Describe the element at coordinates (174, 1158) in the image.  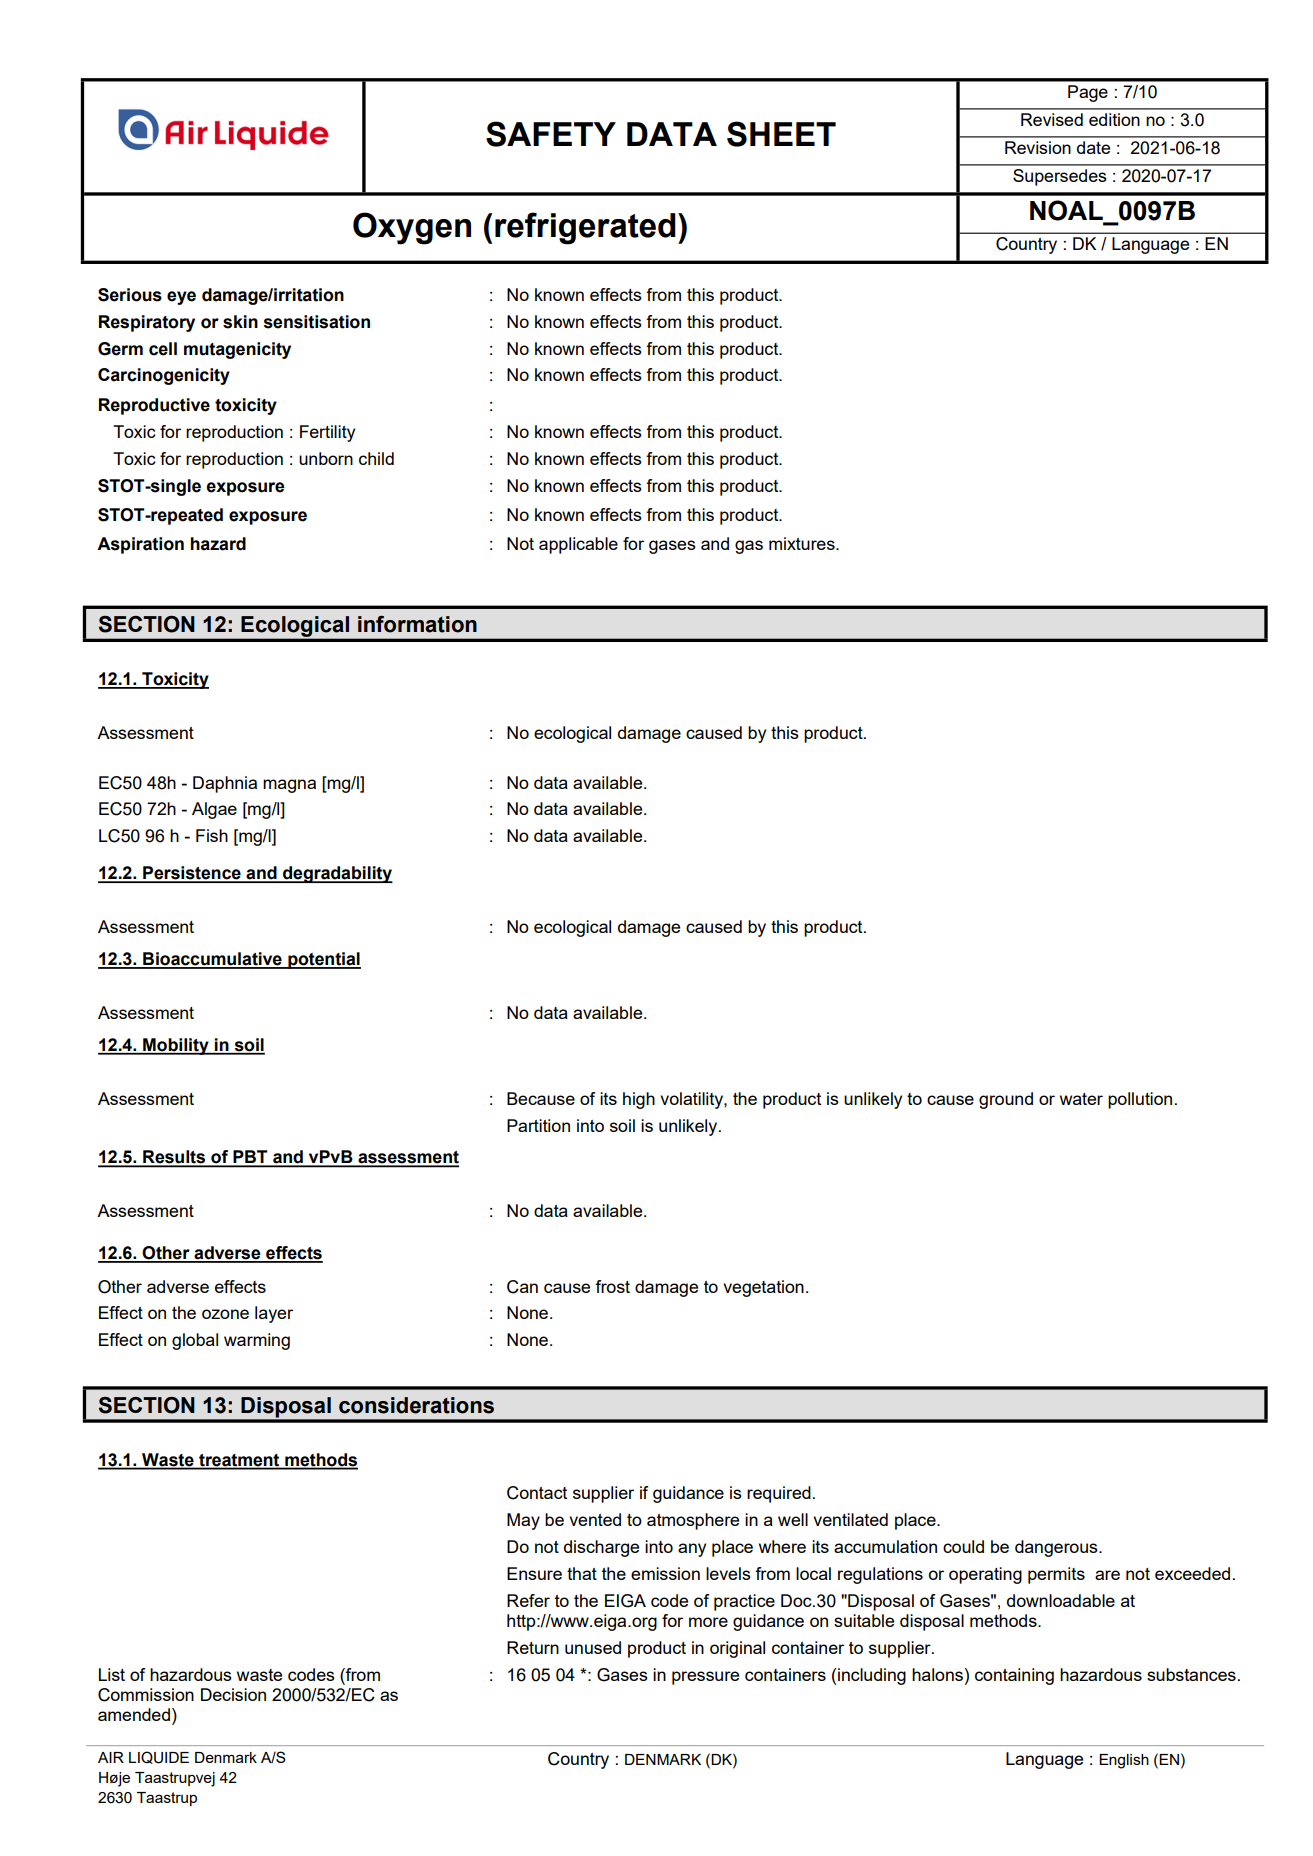
I see `Results` at that location.
